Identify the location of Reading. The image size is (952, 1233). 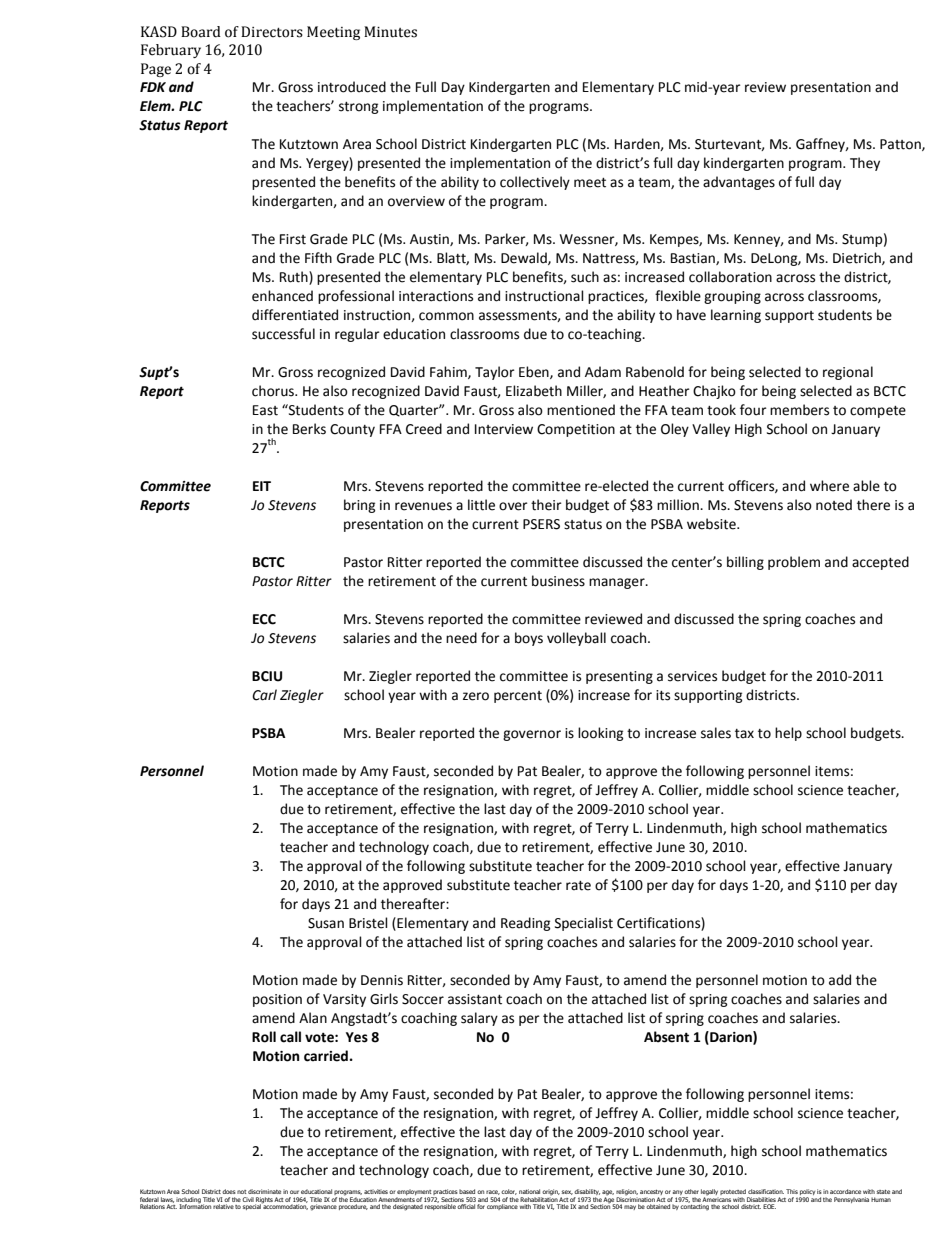
(525, 924).
